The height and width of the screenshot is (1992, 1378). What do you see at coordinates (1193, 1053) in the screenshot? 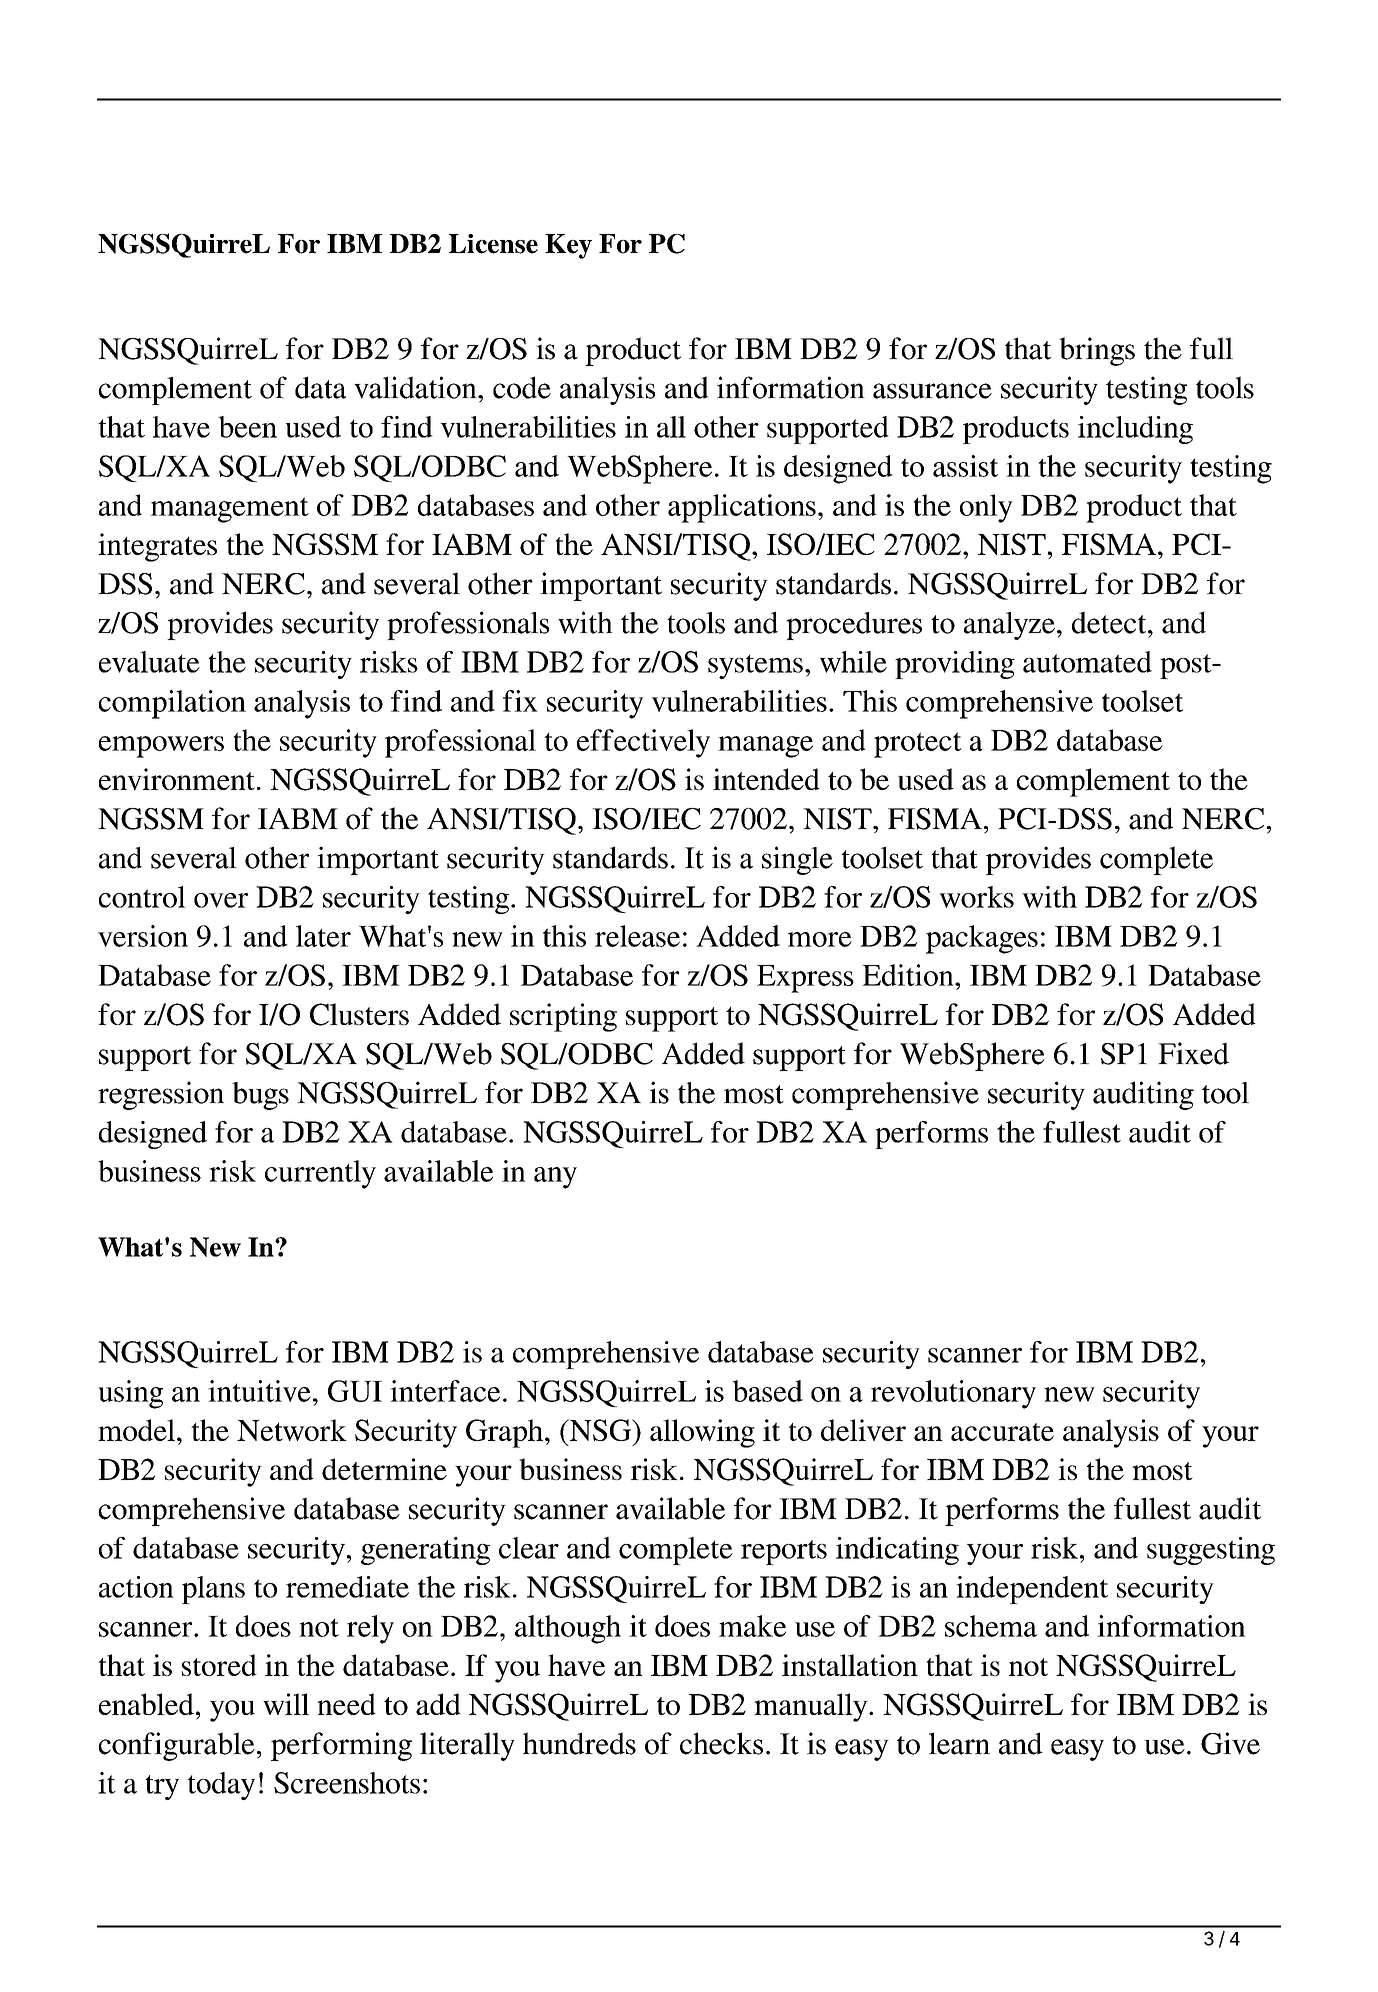
I see `Fixed` at bounding box center [1193, 1053].
